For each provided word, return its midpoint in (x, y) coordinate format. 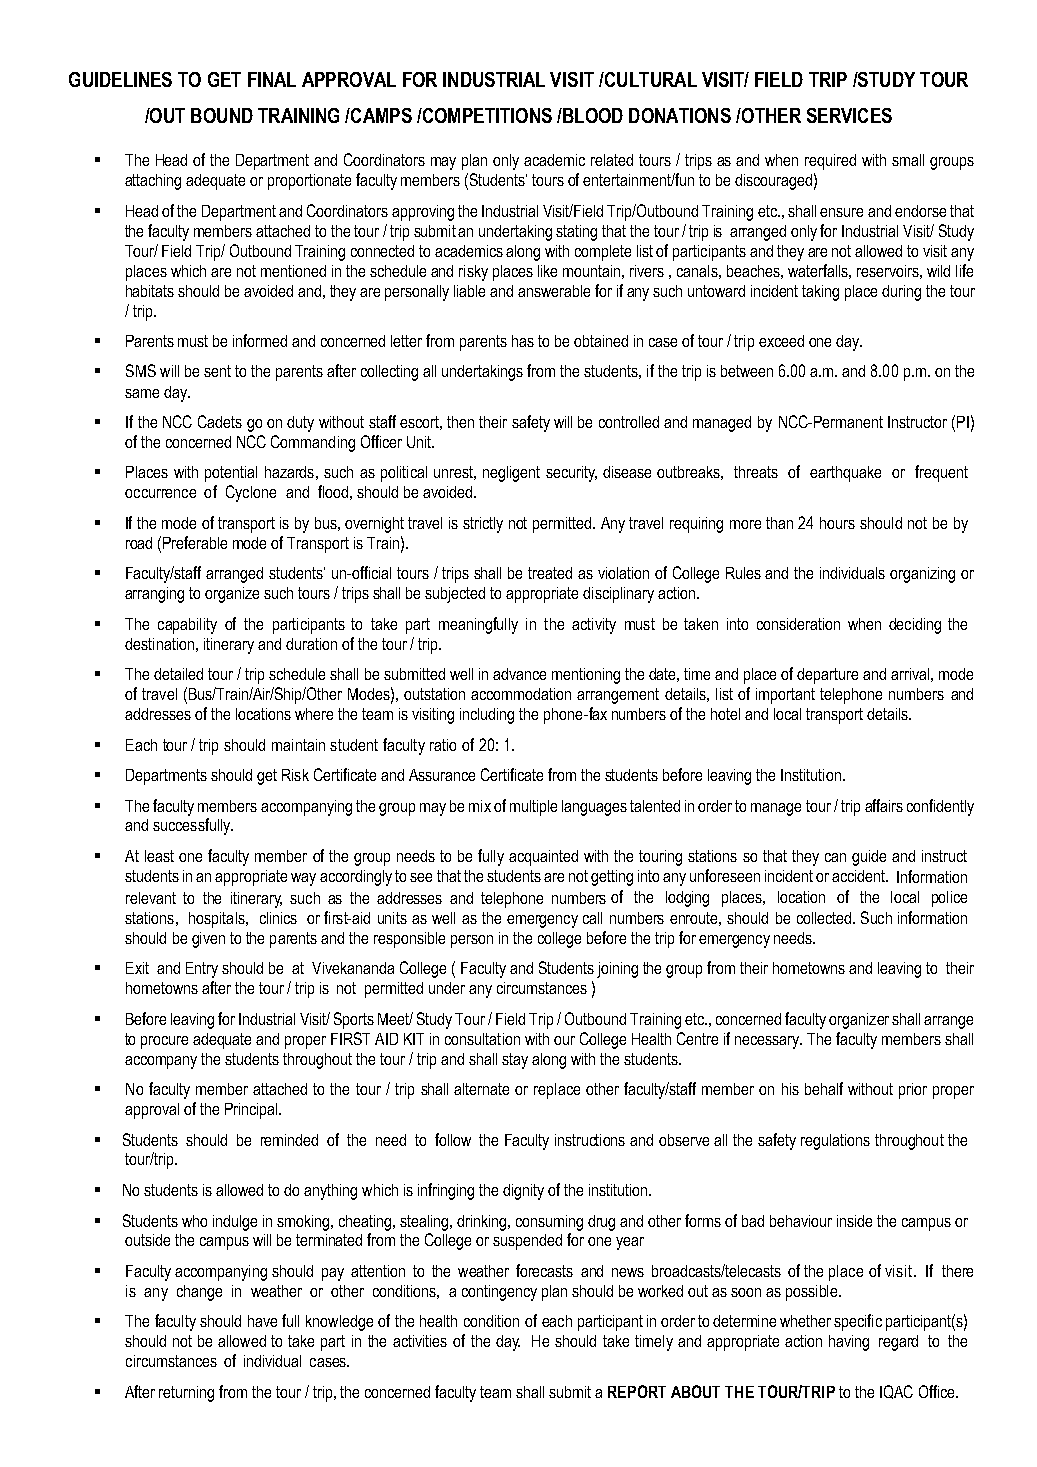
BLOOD (592, 115)
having (849, 1343)
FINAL (272, 79)
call (592, 918)
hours (837, 523)
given (208, 940)
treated (550, 573)
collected (824, 918)
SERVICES (849, 115)
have (262, 1321)
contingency (499, 1293)
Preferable (195, 542)
